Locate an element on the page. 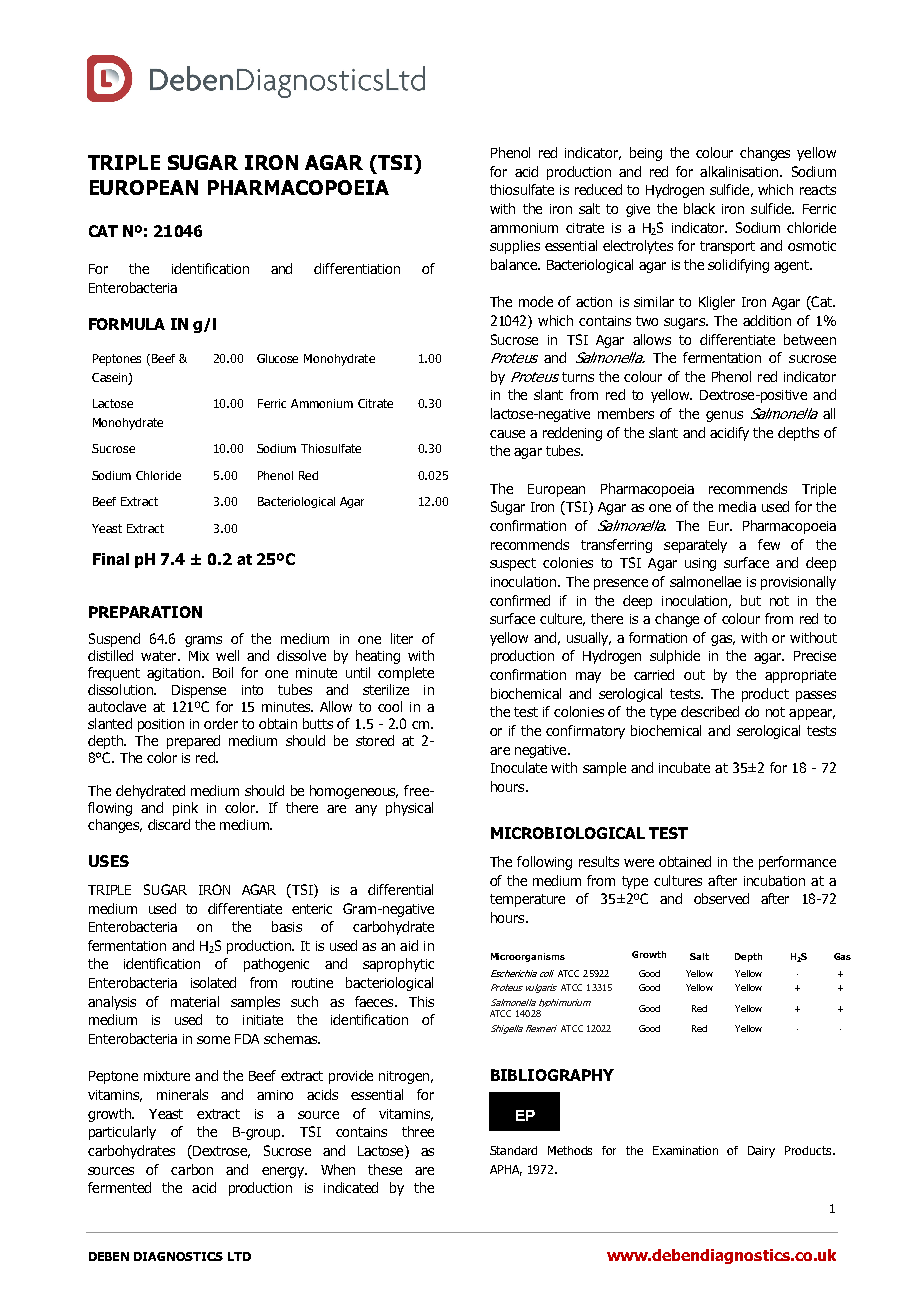 This document has height=1308, width=924. LTD is located at coordinates (239, 1256).
